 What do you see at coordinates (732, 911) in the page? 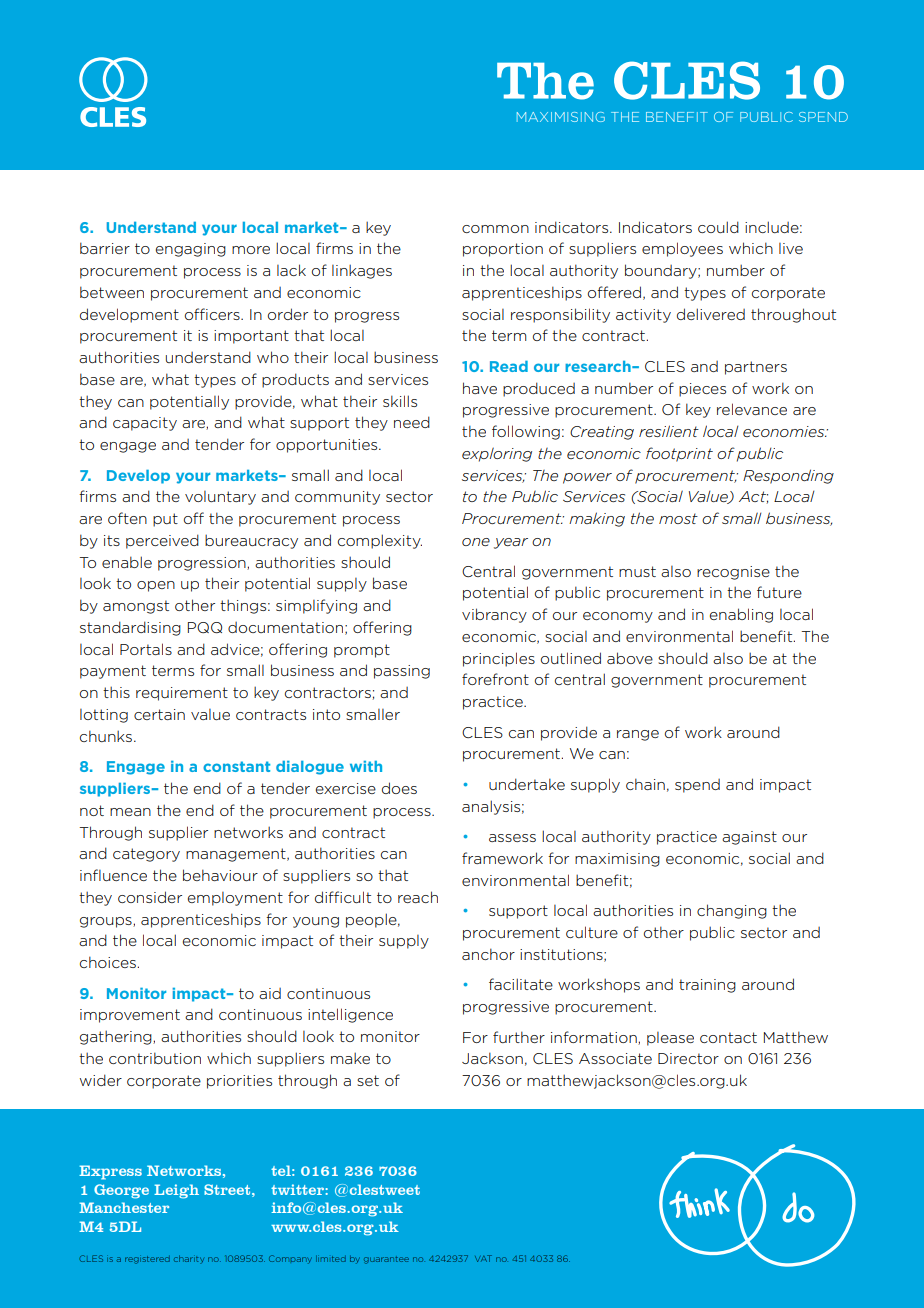
I see `changing` at bounding box center [732, 911].
